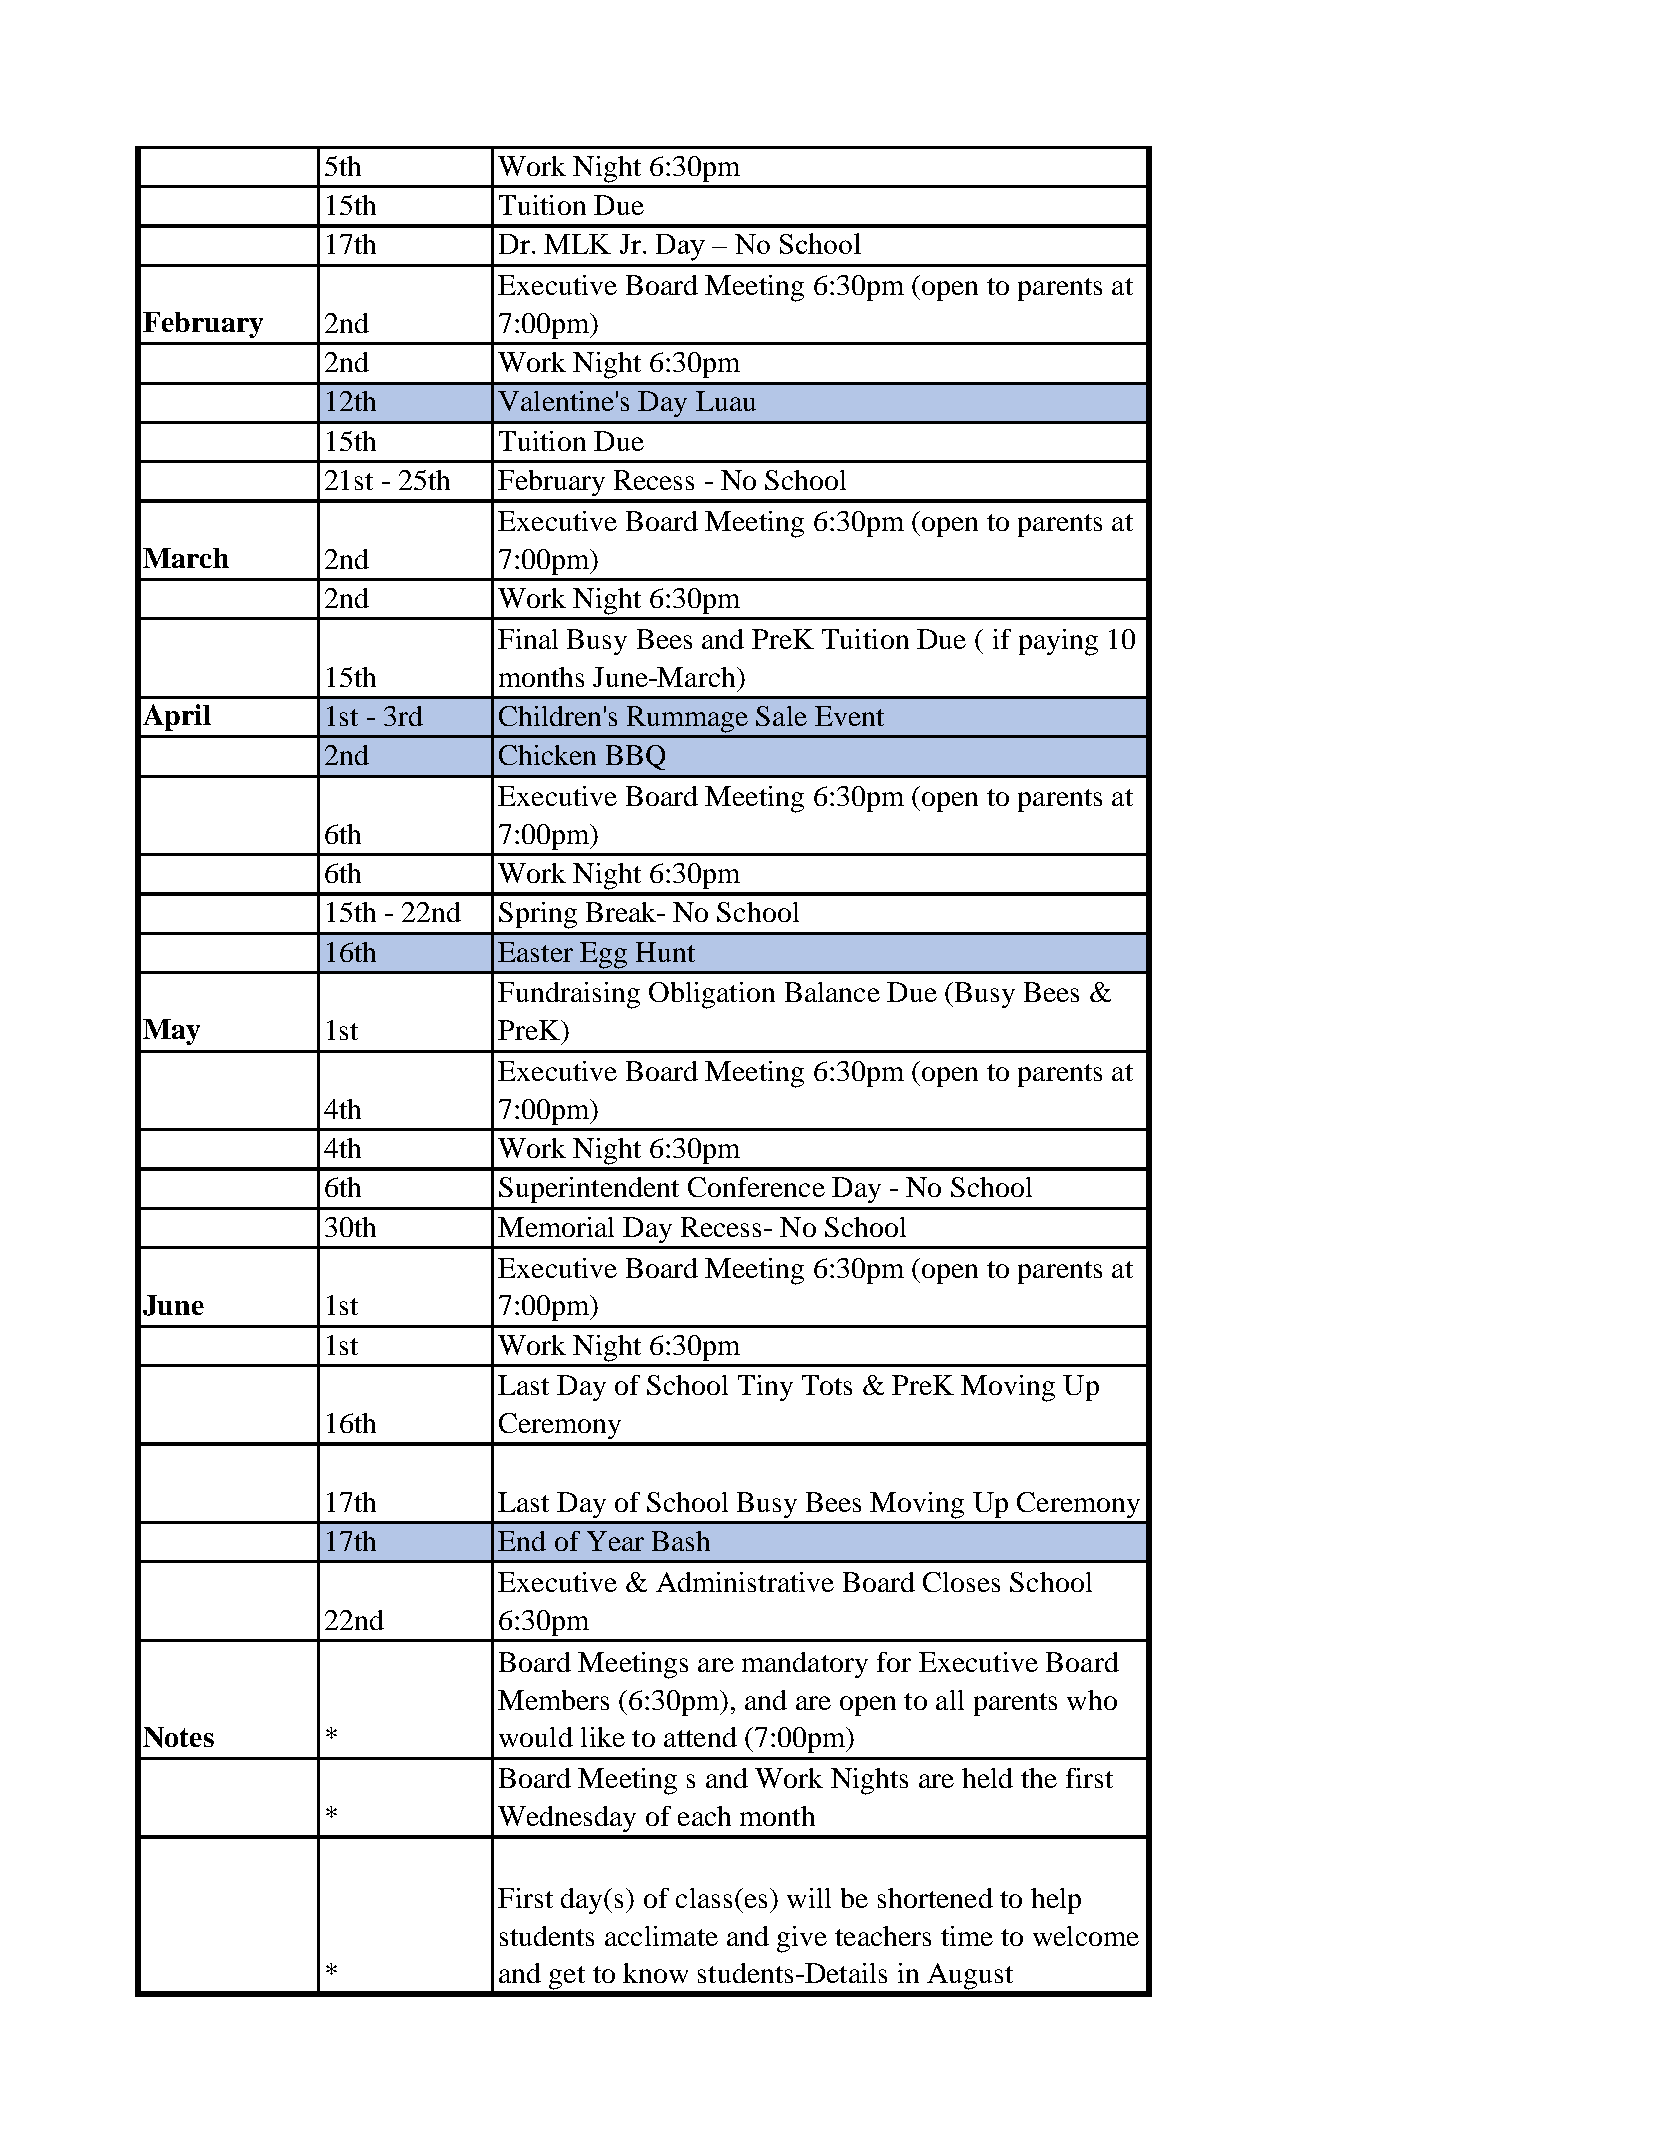 The height and width of the screenshot is (2143, 1656). What do you see at coordinates (577, 244) in the screenshot?
I see `MLK` at bounding box center [577, 244].
